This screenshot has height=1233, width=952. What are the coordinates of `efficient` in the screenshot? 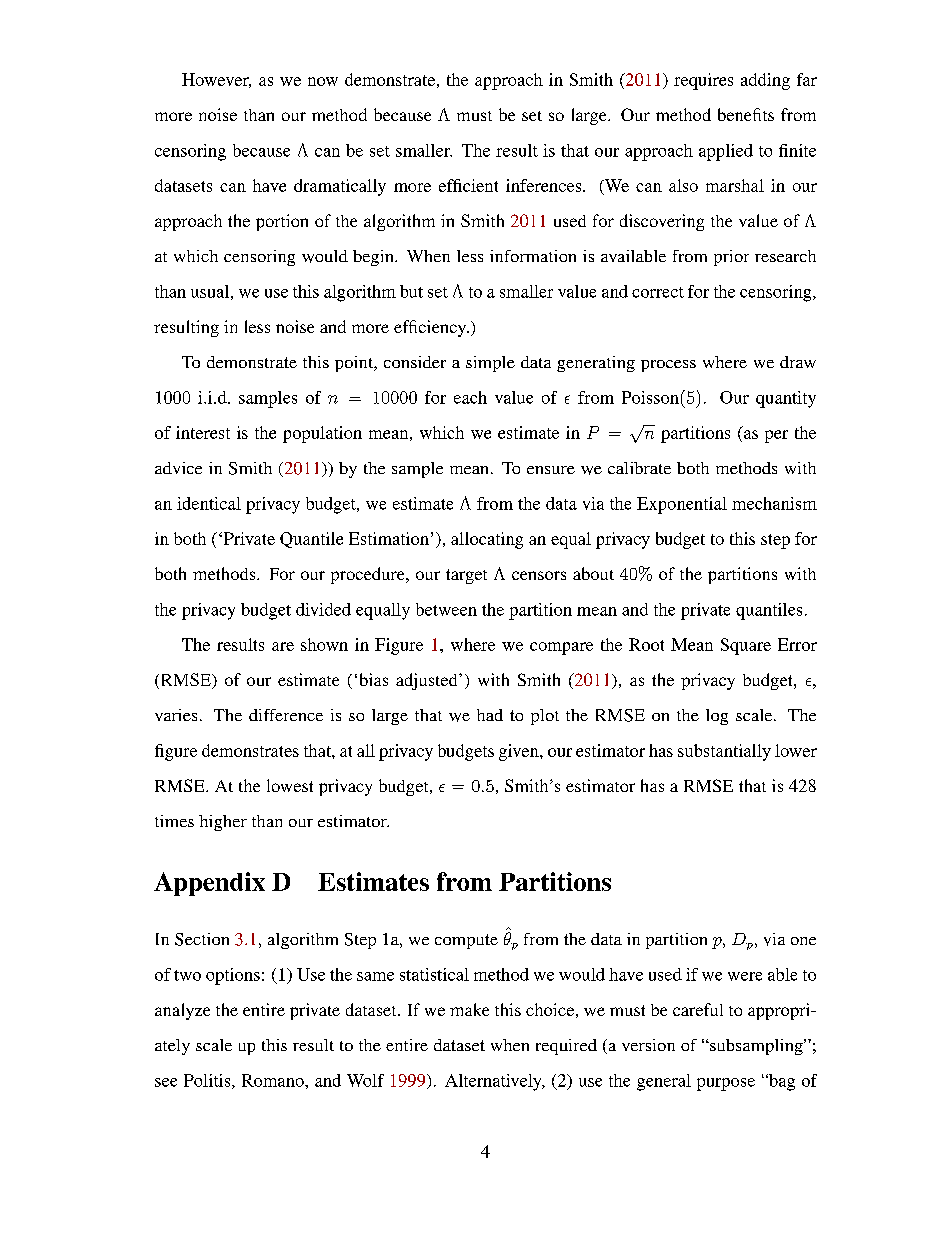 It's located at (468, 185).
